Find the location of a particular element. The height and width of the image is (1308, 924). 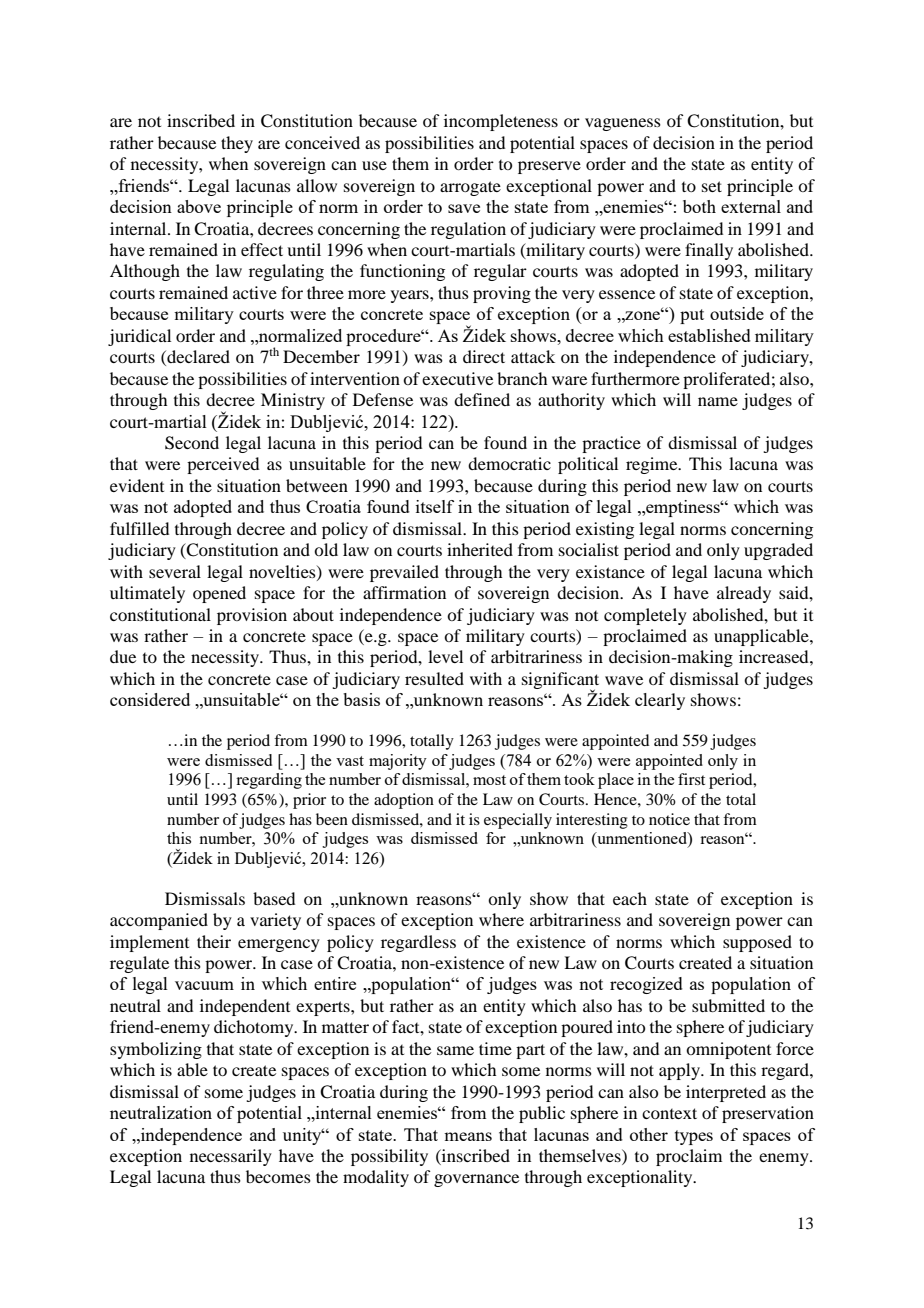

they is located at coordinates (237, 144).
